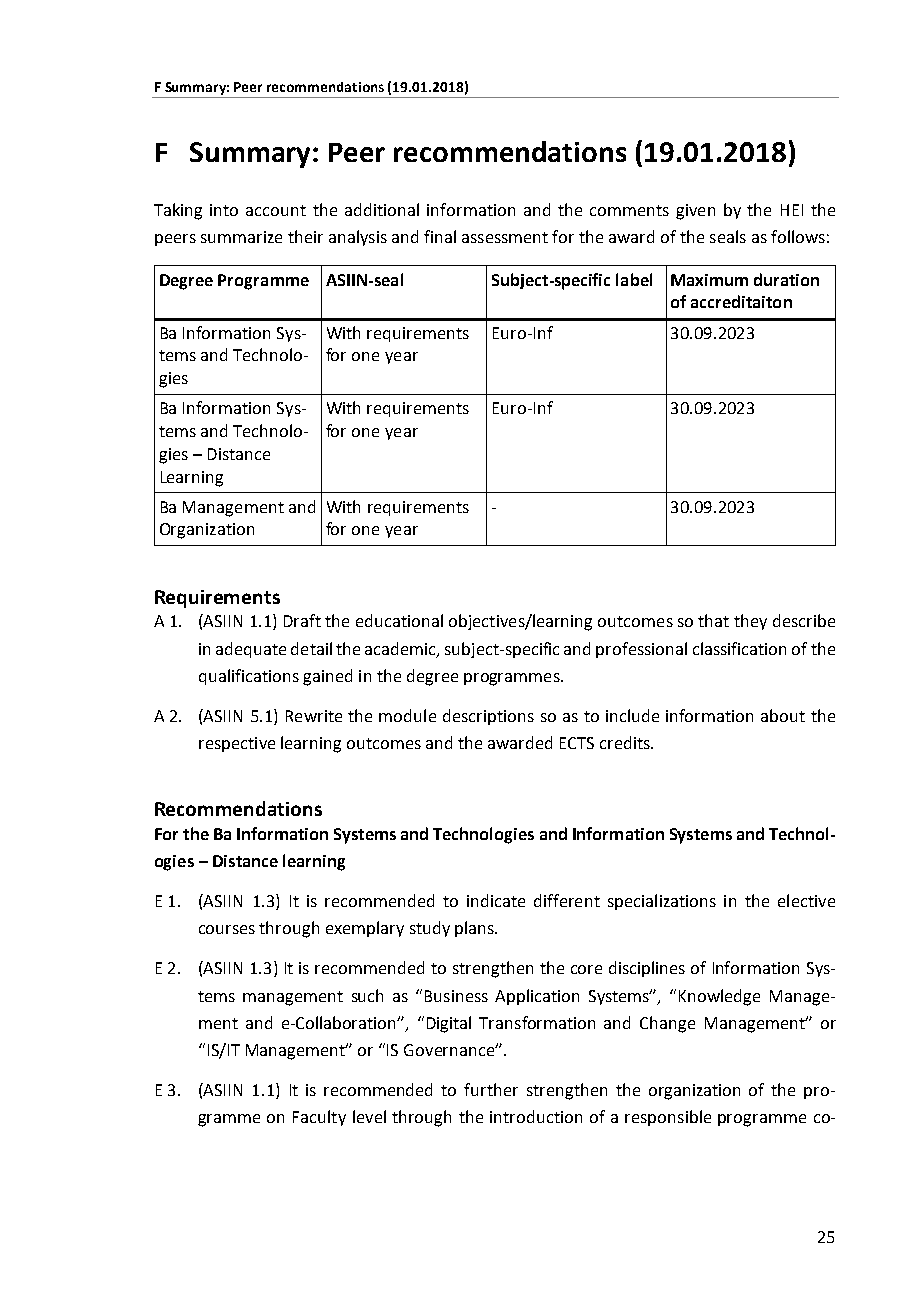 This document has width=924, height=1308. Describe the element at coordinates (713, 620) in the document. I see `that` at that location.
